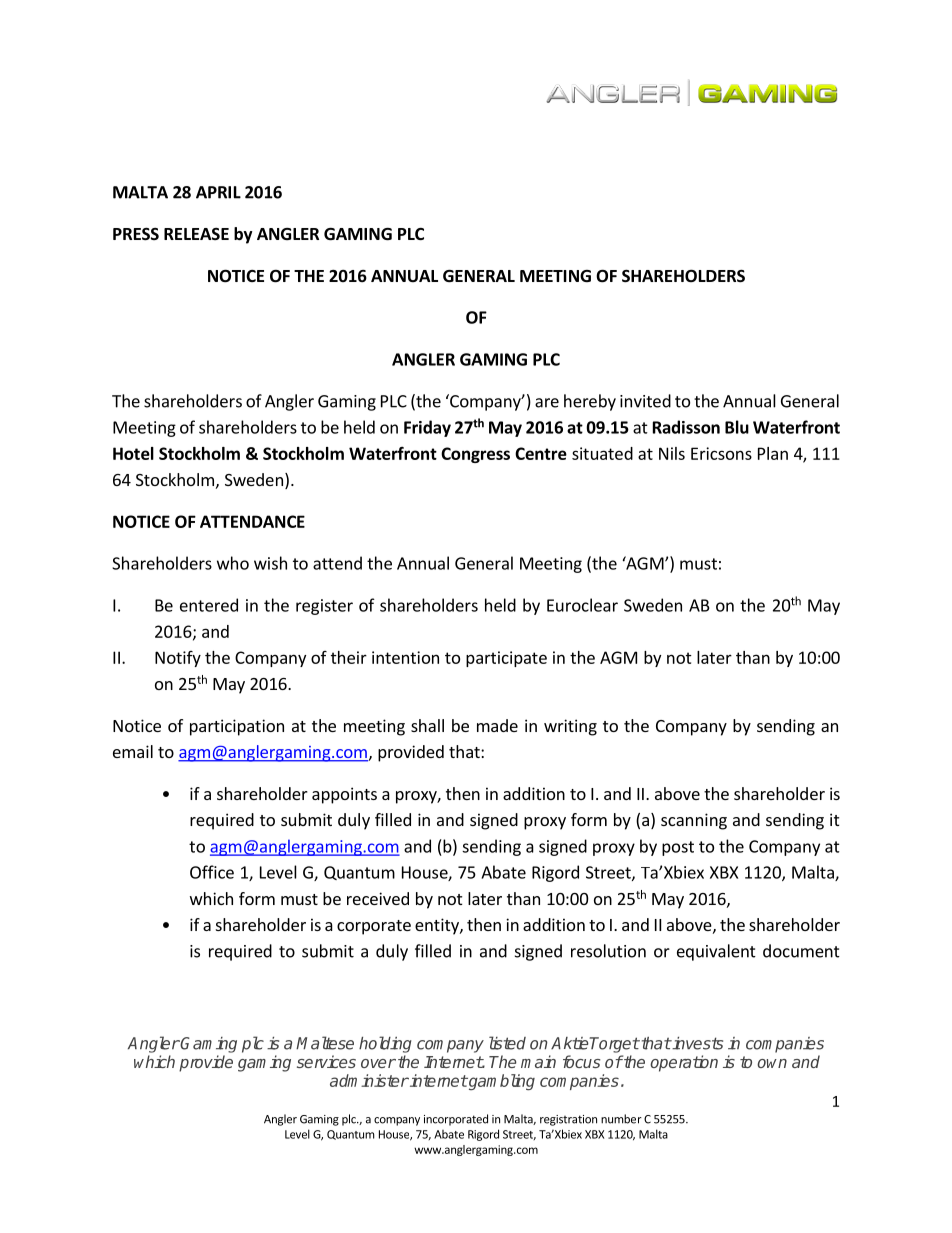 The image size is (952, 1233). I want to click on RELEASE, so click(196, 234).
